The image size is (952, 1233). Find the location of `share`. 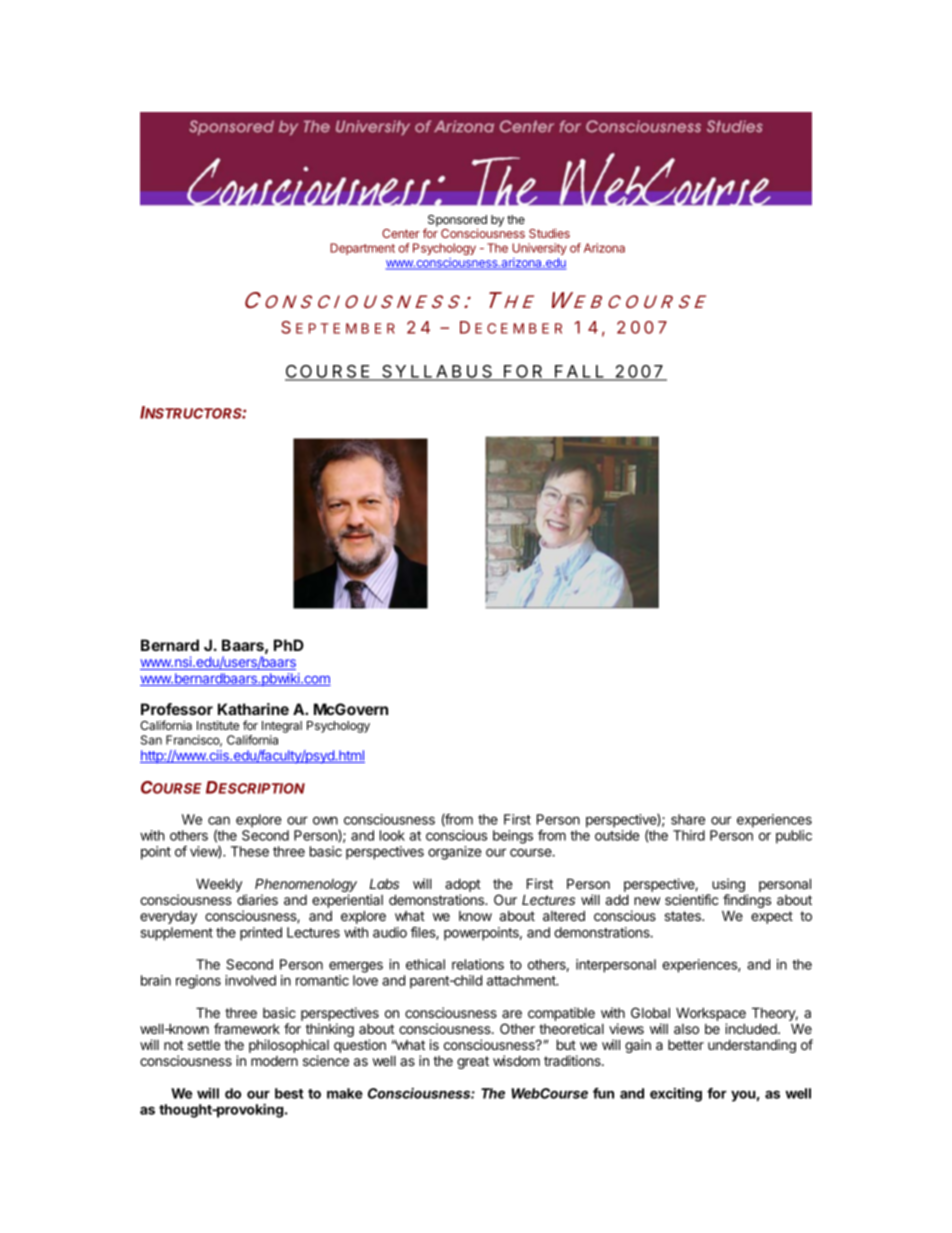

share is located at coordinates (688, 819).
